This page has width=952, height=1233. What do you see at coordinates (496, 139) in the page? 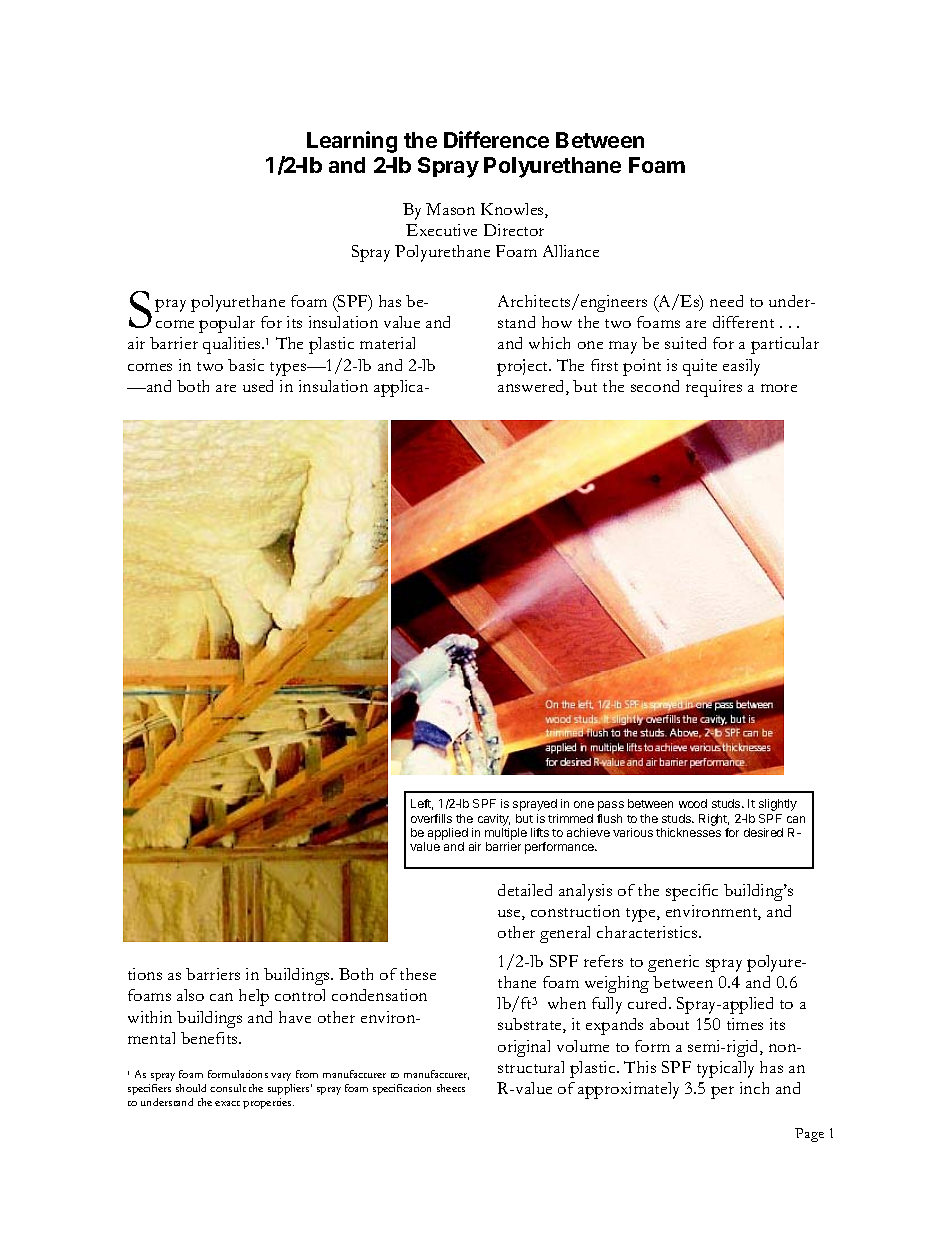
I see `Difference` at bounding box center [496, 139].
